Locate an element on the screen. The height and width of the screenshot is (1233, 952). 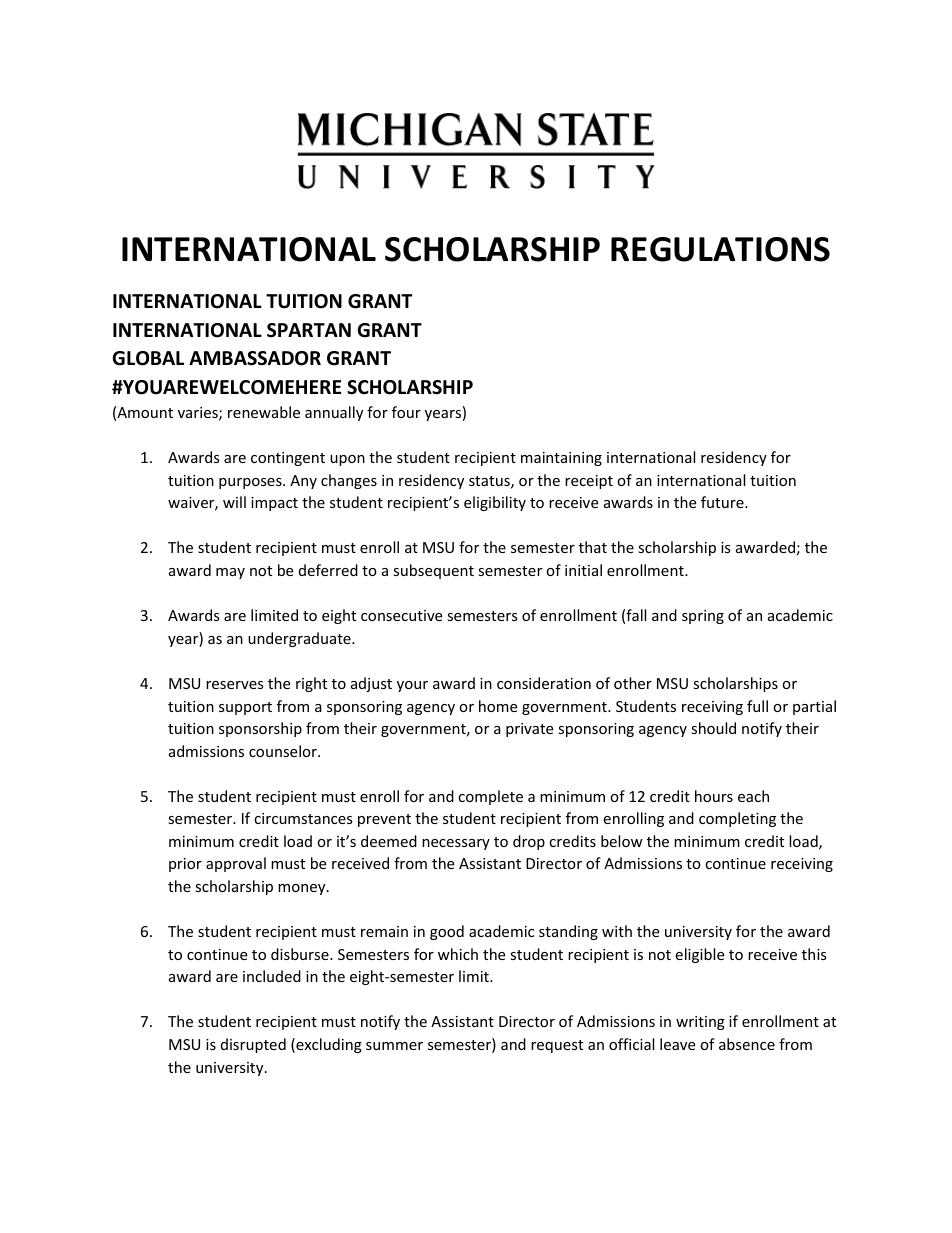
writing is located at coordinates (700, 1023).
